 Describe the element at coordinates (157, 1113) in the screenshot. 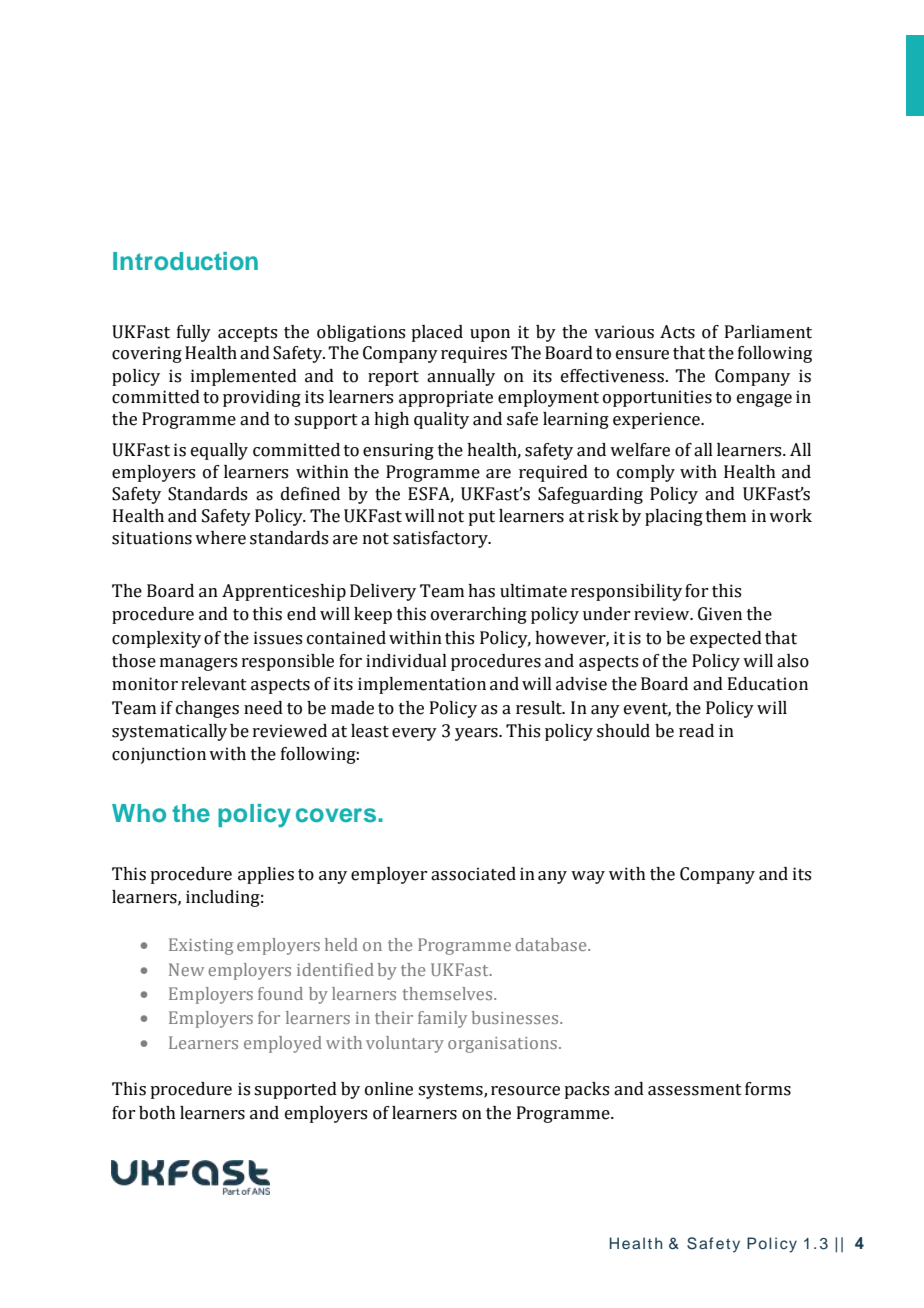

I see `both` at that location.
